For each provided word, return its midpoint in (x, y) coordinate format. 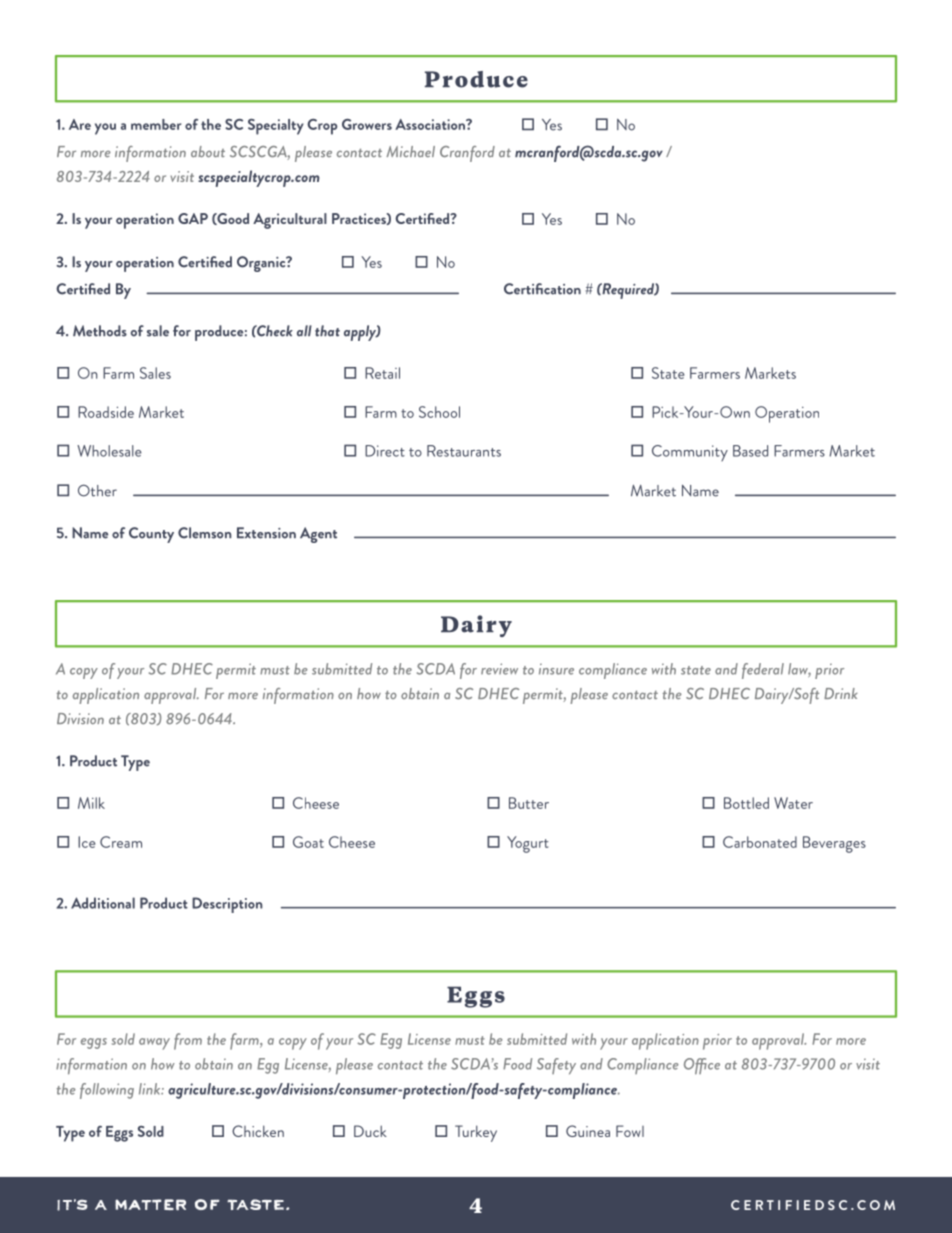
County (151, 535)
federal (763, 671)
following (107, 1091)
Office (702, 1066)
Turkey (476, 1133)
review (499, 669)
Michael (410, 151)
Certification (542, 289)
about (208, 151)
